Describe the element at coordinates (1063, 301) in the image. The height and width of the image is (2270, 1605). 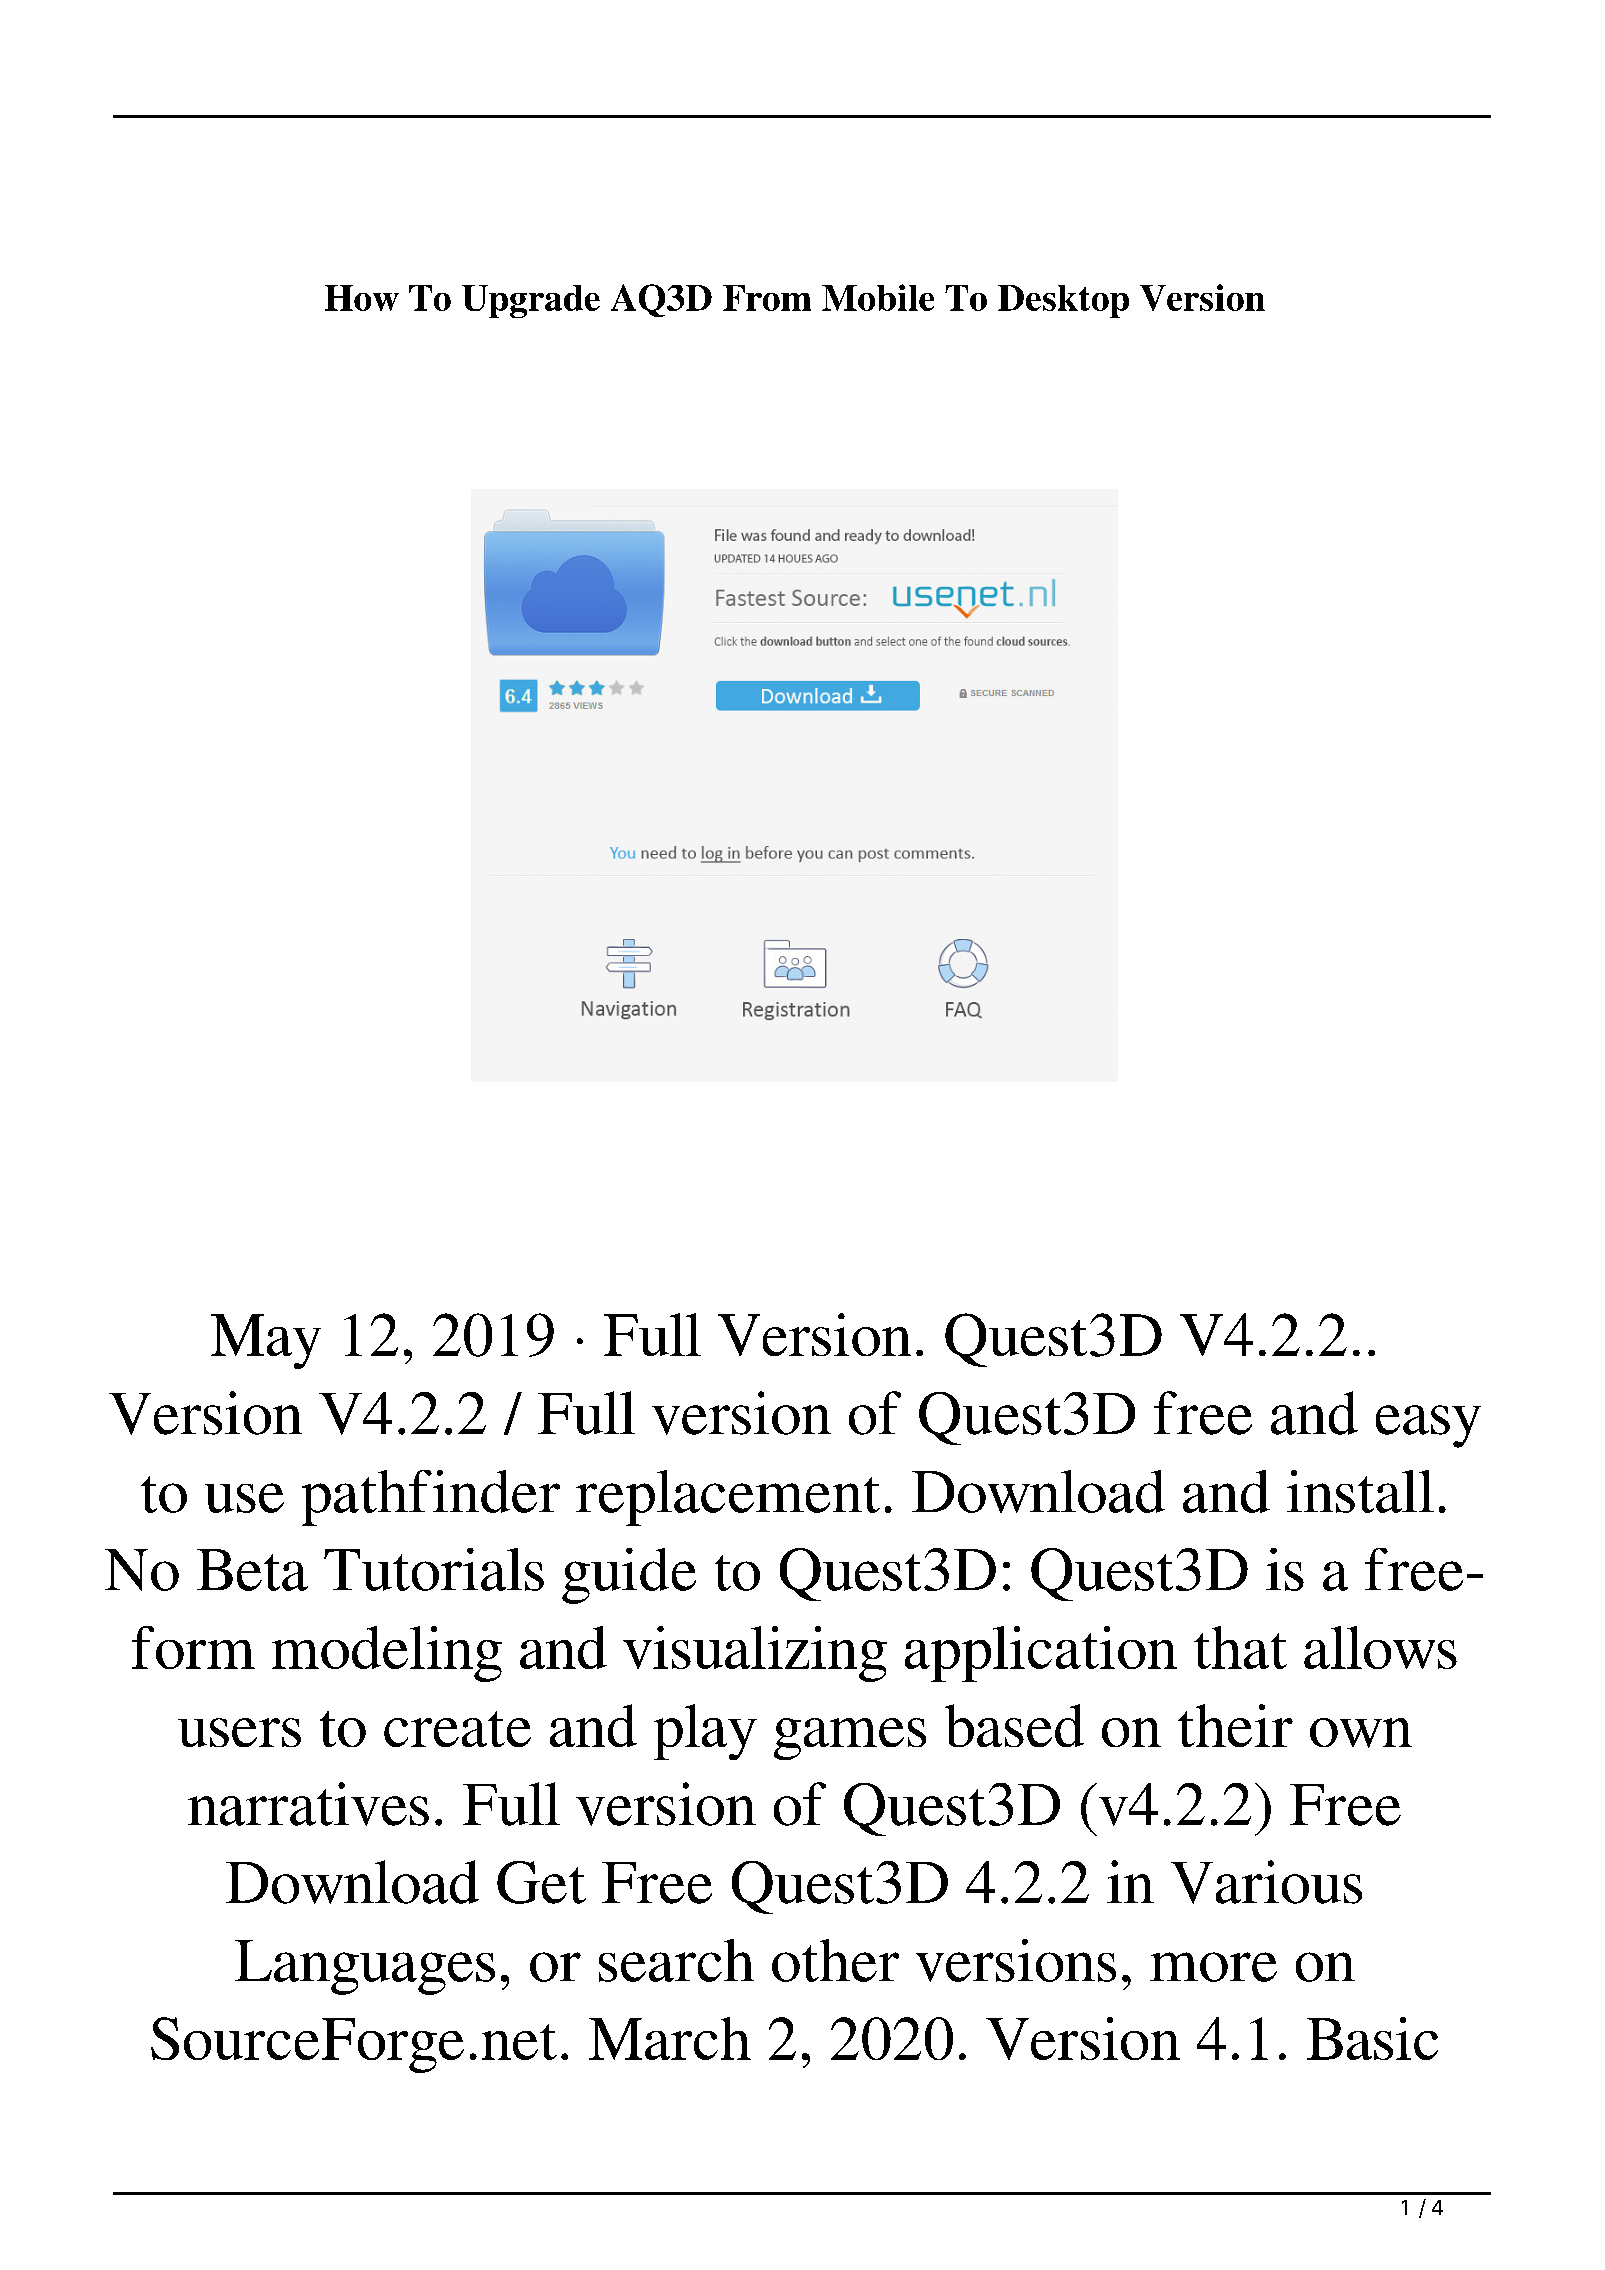
I see `Desktop` at that location.
